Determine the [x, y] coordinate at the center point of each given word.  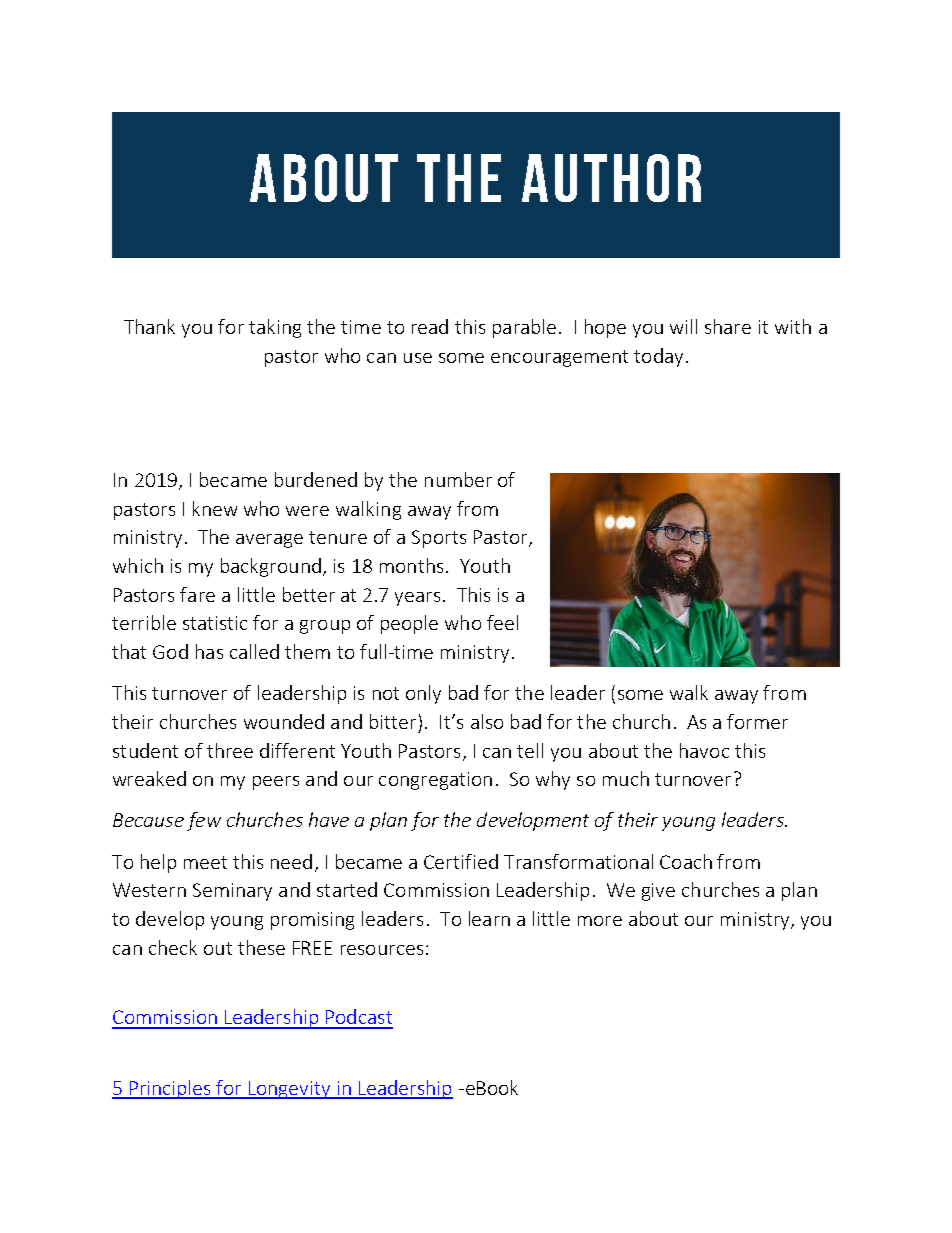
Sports [439, 539]
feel [502, 622]
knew [215, 508]
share [728, 326]
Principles [170, 1089]
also [487, 721]
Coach [686, 861]
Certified [461, 861]
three [230, 750]
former [757, 721]
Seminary [232, 892]
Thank [149, 326]
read [430, 326]
